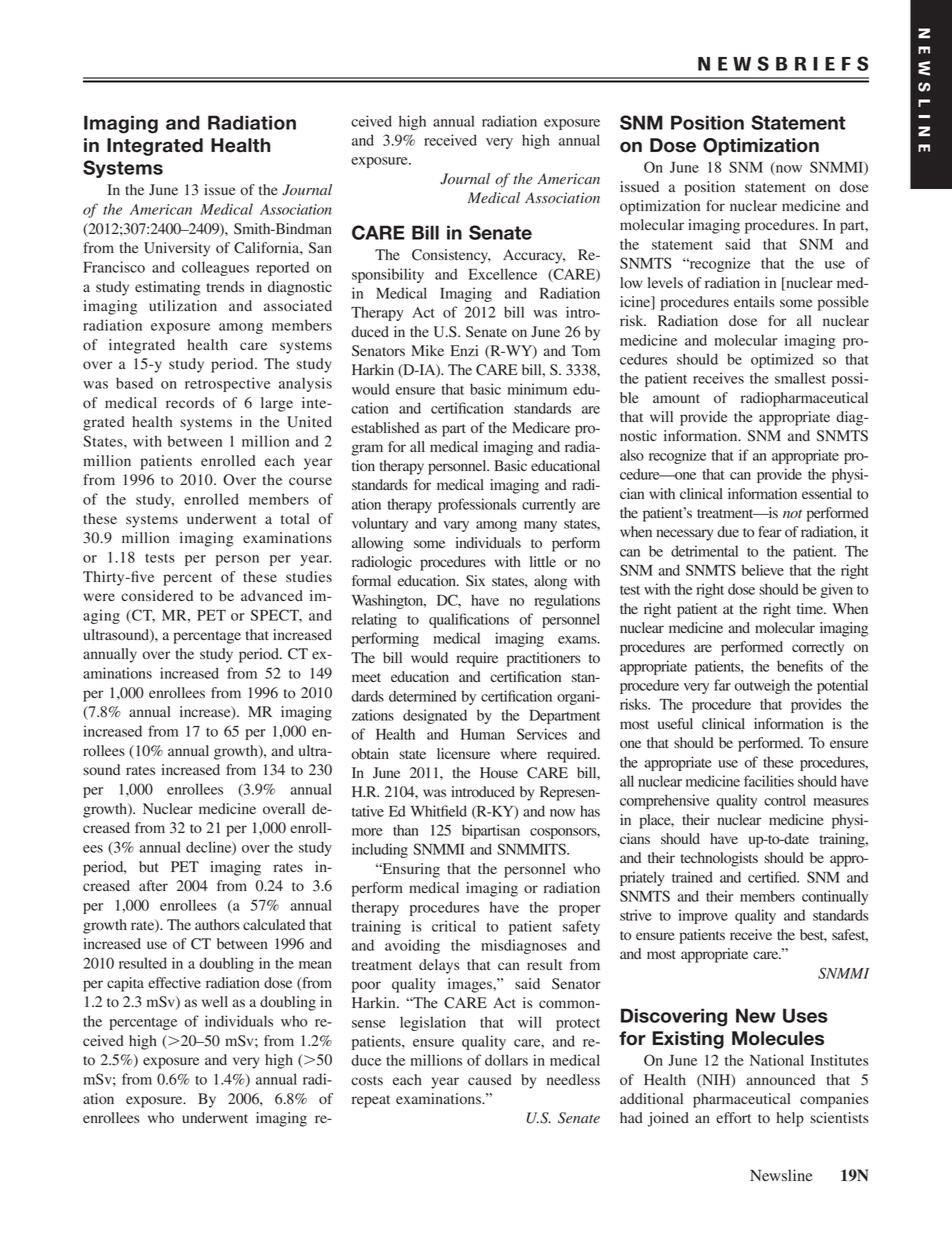 This page has width=952, height=1256. I want to click on entails, so click(754, 301).
